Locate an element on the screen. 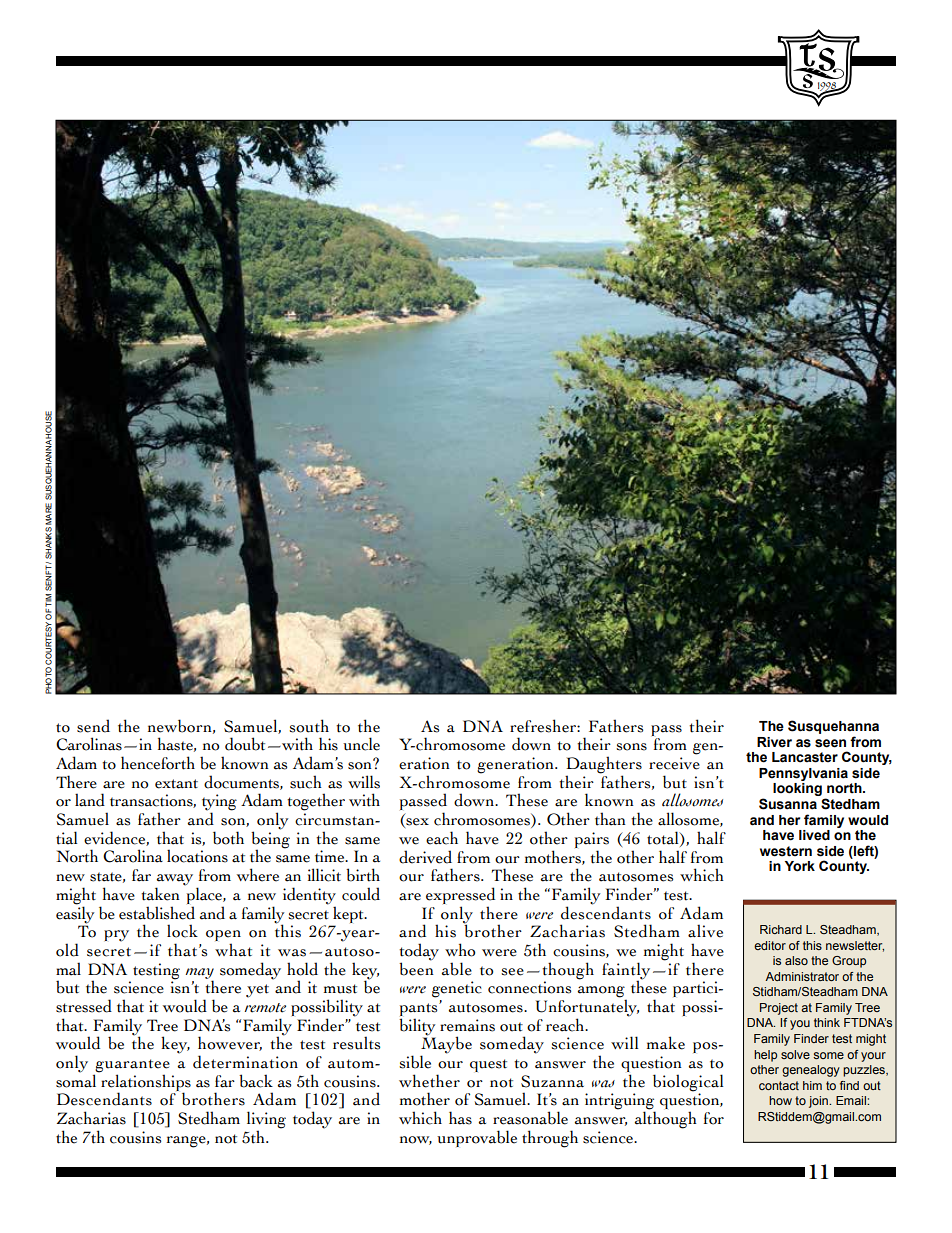 The image size is (952, 1233). send is located at coordinates (93, 726).
